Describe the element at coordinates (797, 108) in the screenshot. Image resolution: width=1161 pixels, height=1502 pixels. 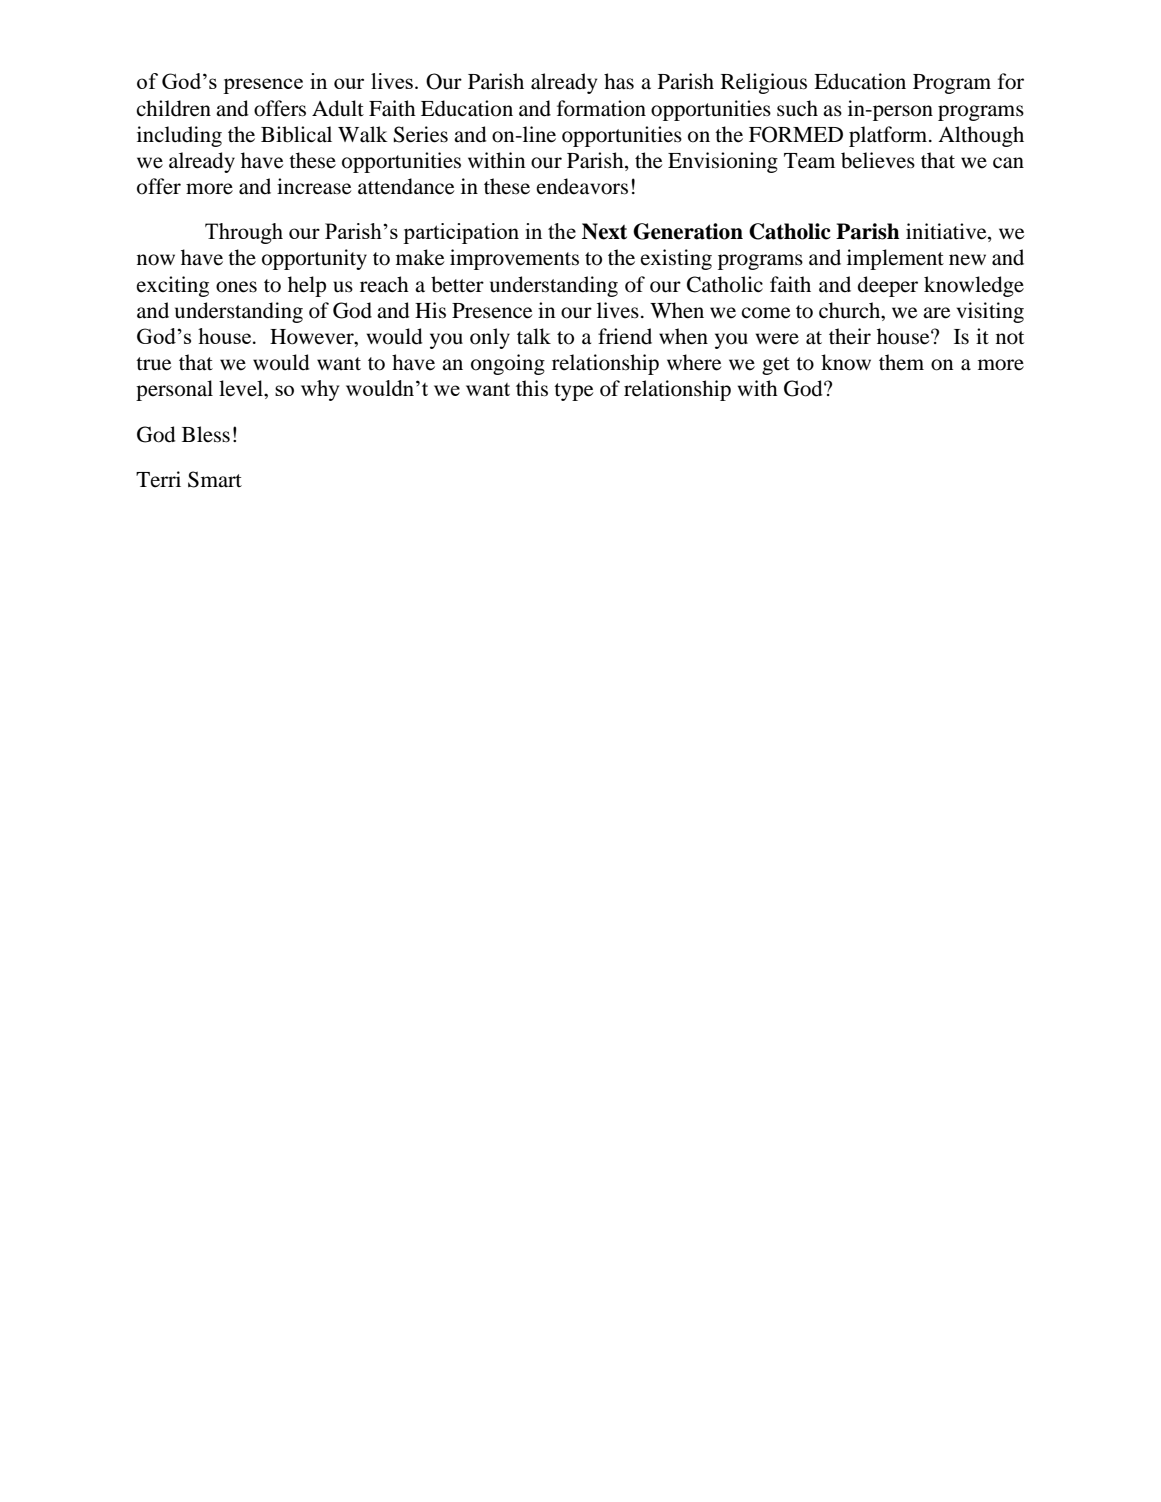
I see `such` at that location.
